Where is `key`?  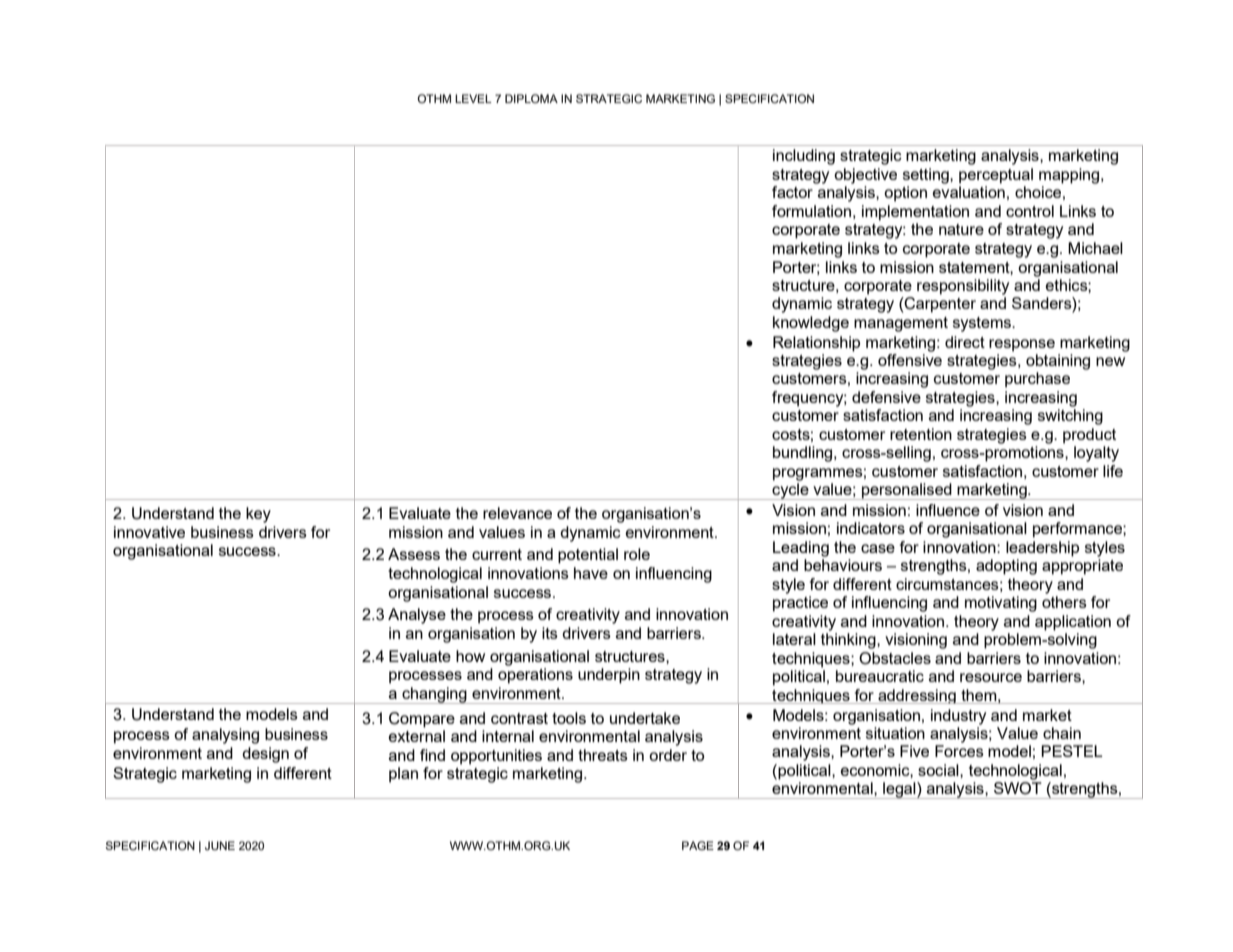
key is located at coordinates (258, 515).
